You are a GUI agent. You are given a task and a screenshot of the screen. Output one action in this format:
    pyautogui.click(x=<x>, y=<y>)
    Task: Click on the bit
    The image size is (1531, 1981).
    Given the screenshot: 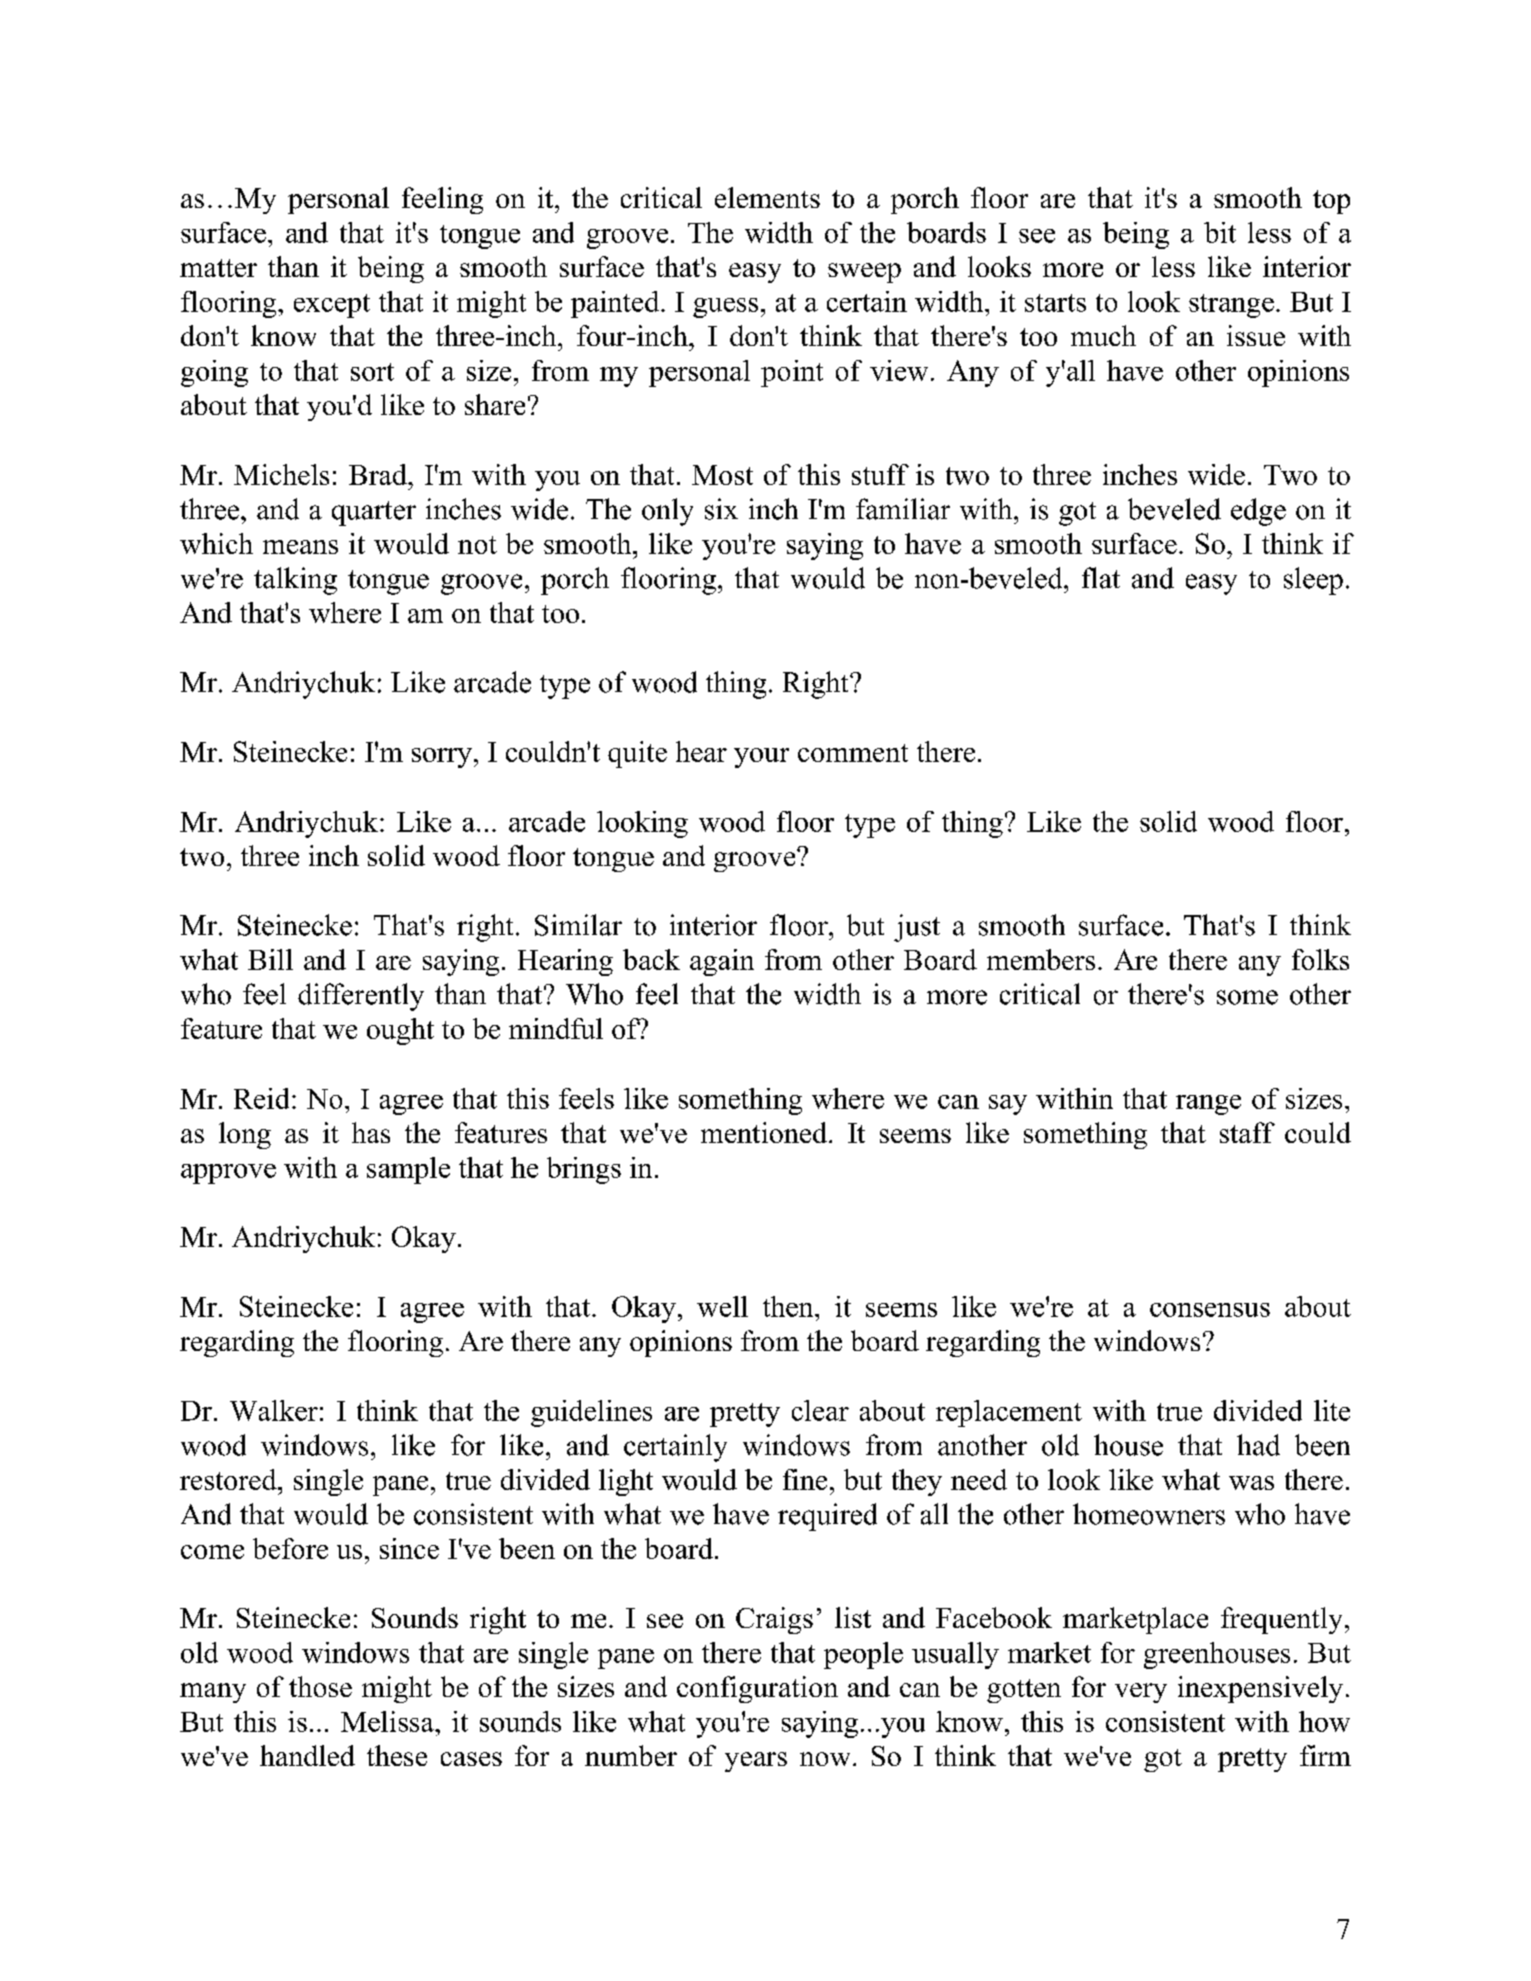 What is the action you would take?
    pyautogui.click(x=1220, y=232)
